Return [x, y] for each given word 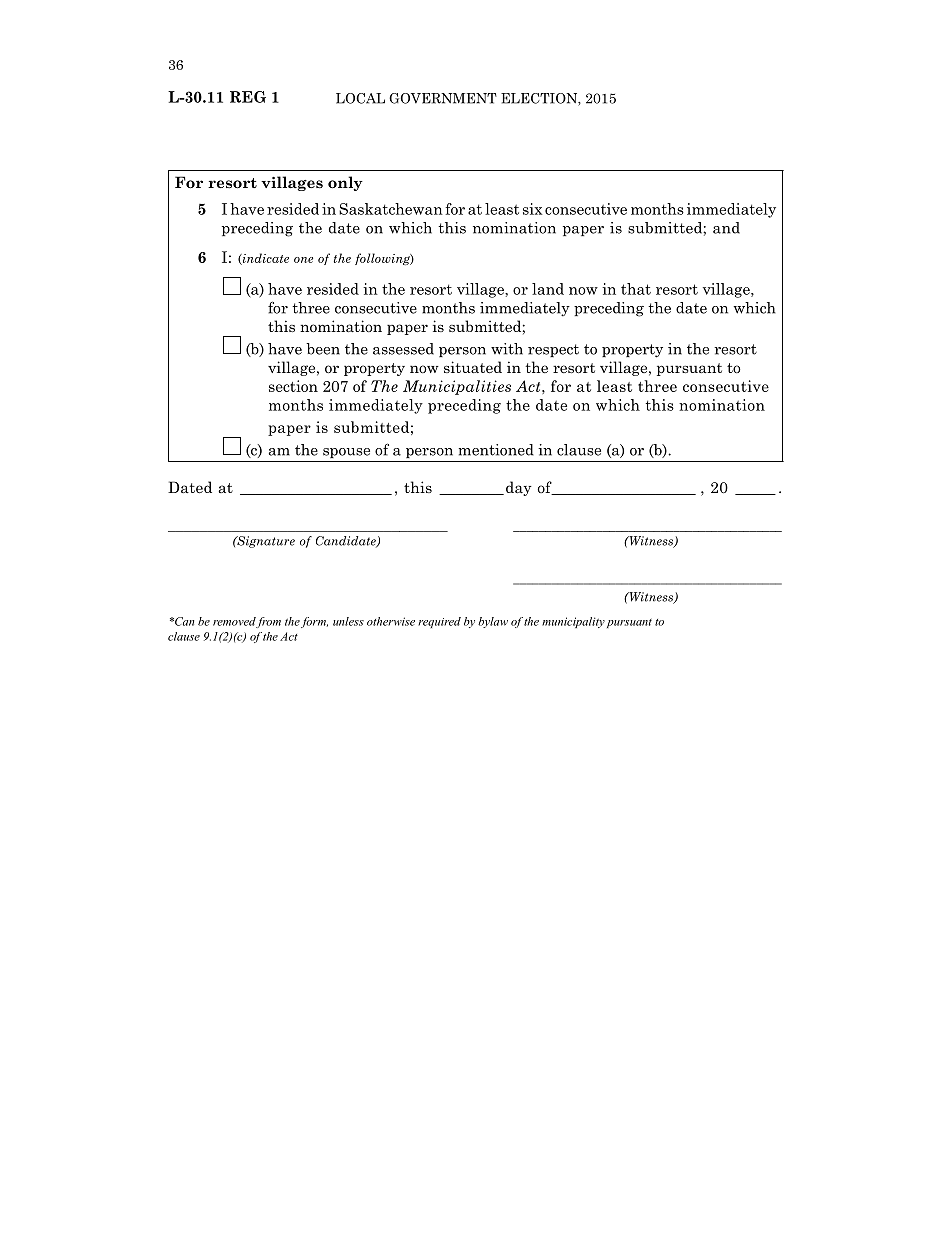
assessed [403, 349]
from [268, 622]
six [532, 209]
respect [553, 350]
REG [248, 97]
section [293, 386]
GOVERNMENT [443, 98]
